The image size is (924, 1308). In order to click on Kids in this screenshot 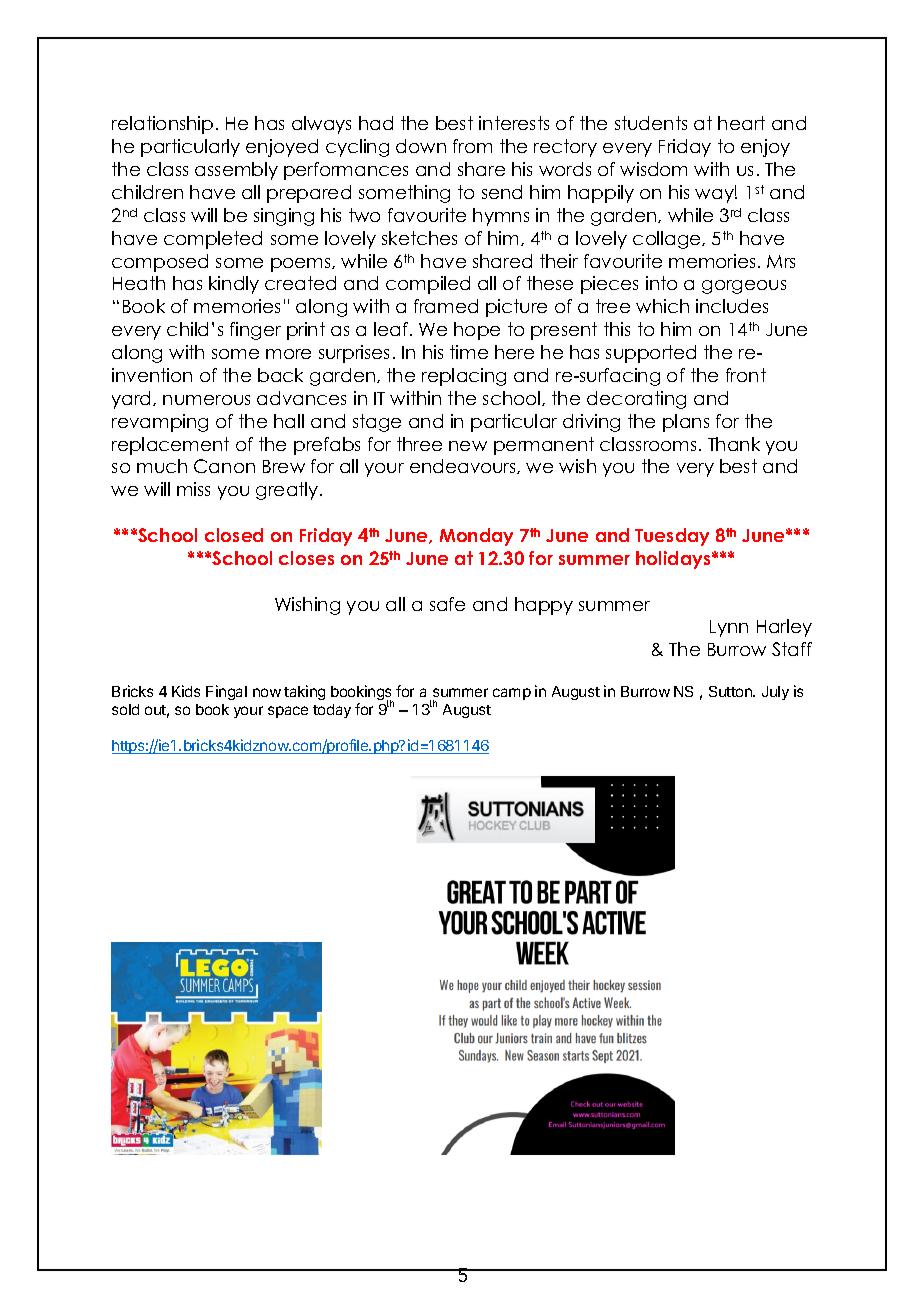, I will do `click(186, 691)`.
